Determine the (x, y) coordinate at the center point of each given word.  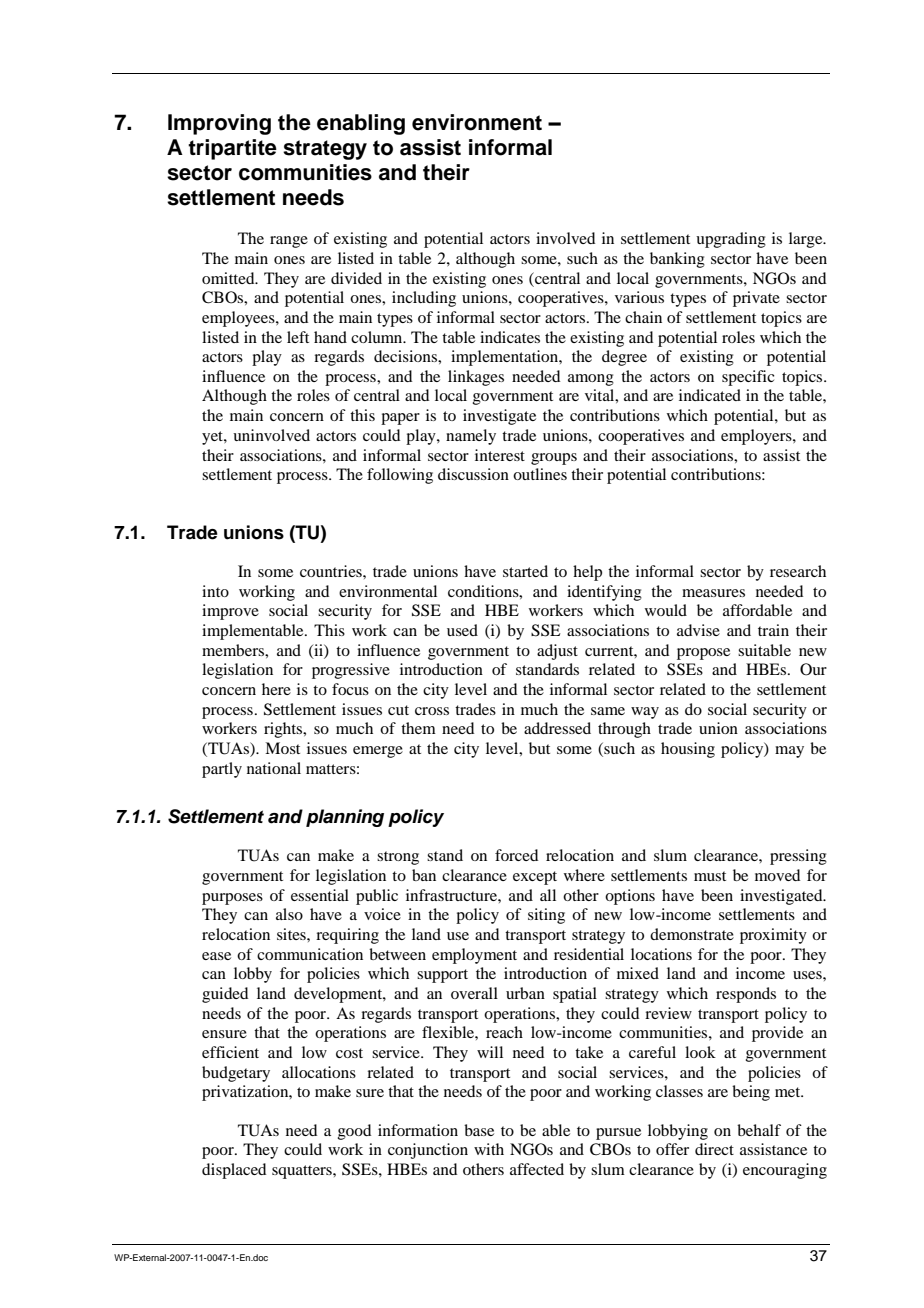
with (489, 1149)
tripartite (232, 149)
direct (714, 1149)
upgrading (731, 240)
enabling (361, 124)
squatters (303, 1172)
